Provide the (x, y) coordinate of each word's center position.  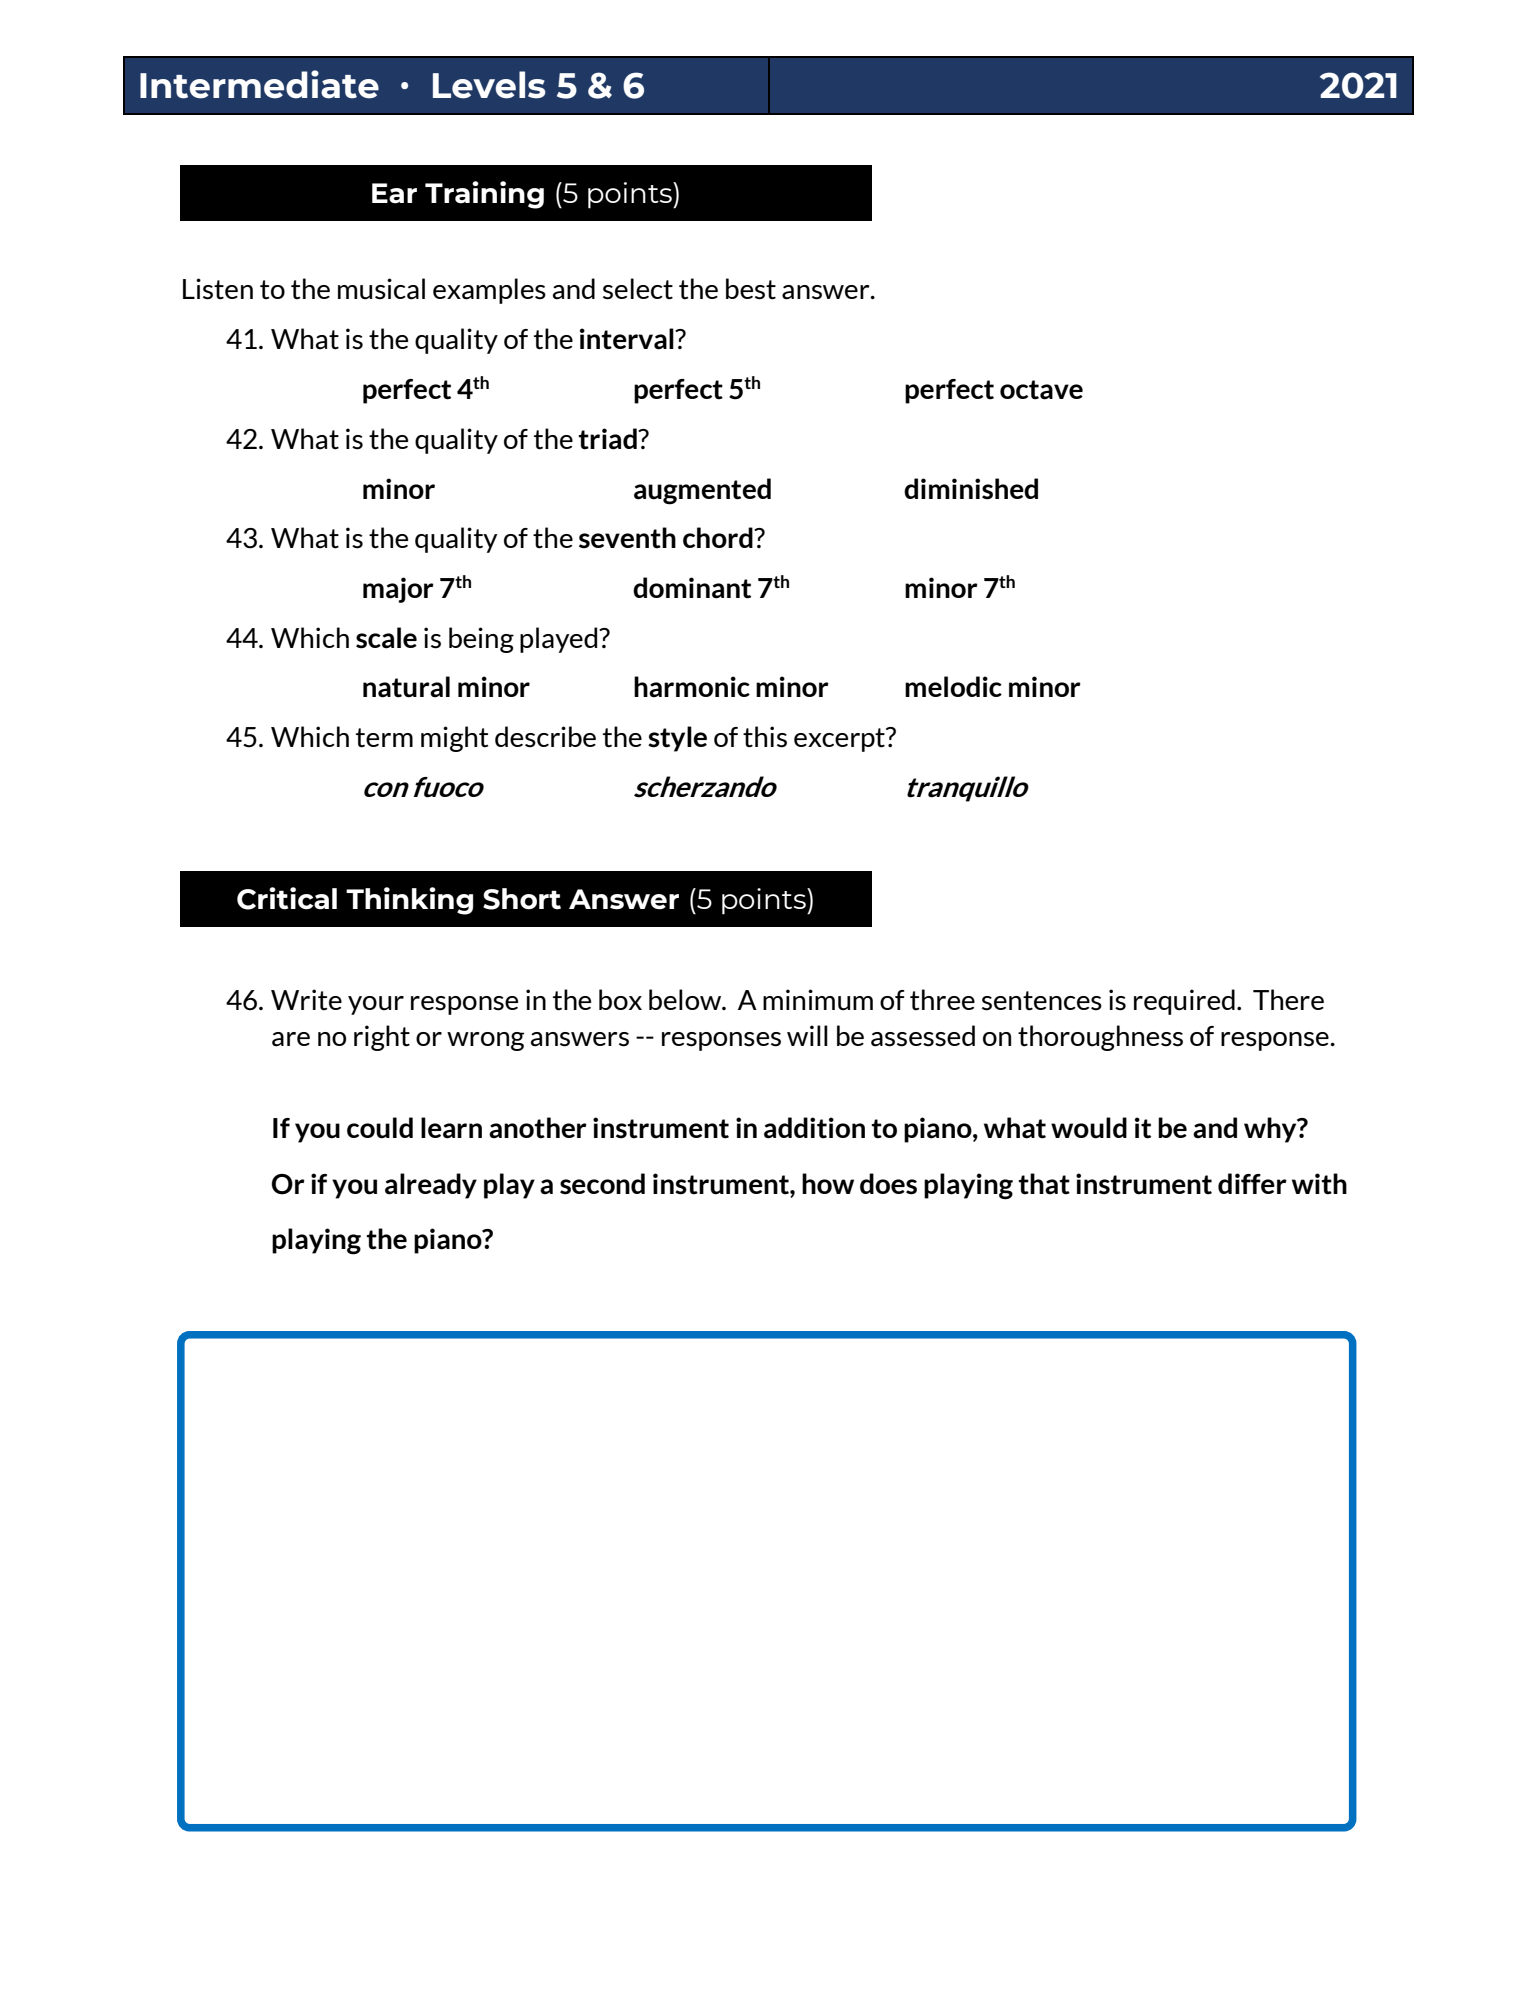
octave (1041, 390)
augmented (702, 491)
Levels (489, 85)
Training (484, 195)
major (398, 590)
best (751, 289)
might (454, 739)
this (765, 737)
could (380, 1128)
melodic (953, 686)
